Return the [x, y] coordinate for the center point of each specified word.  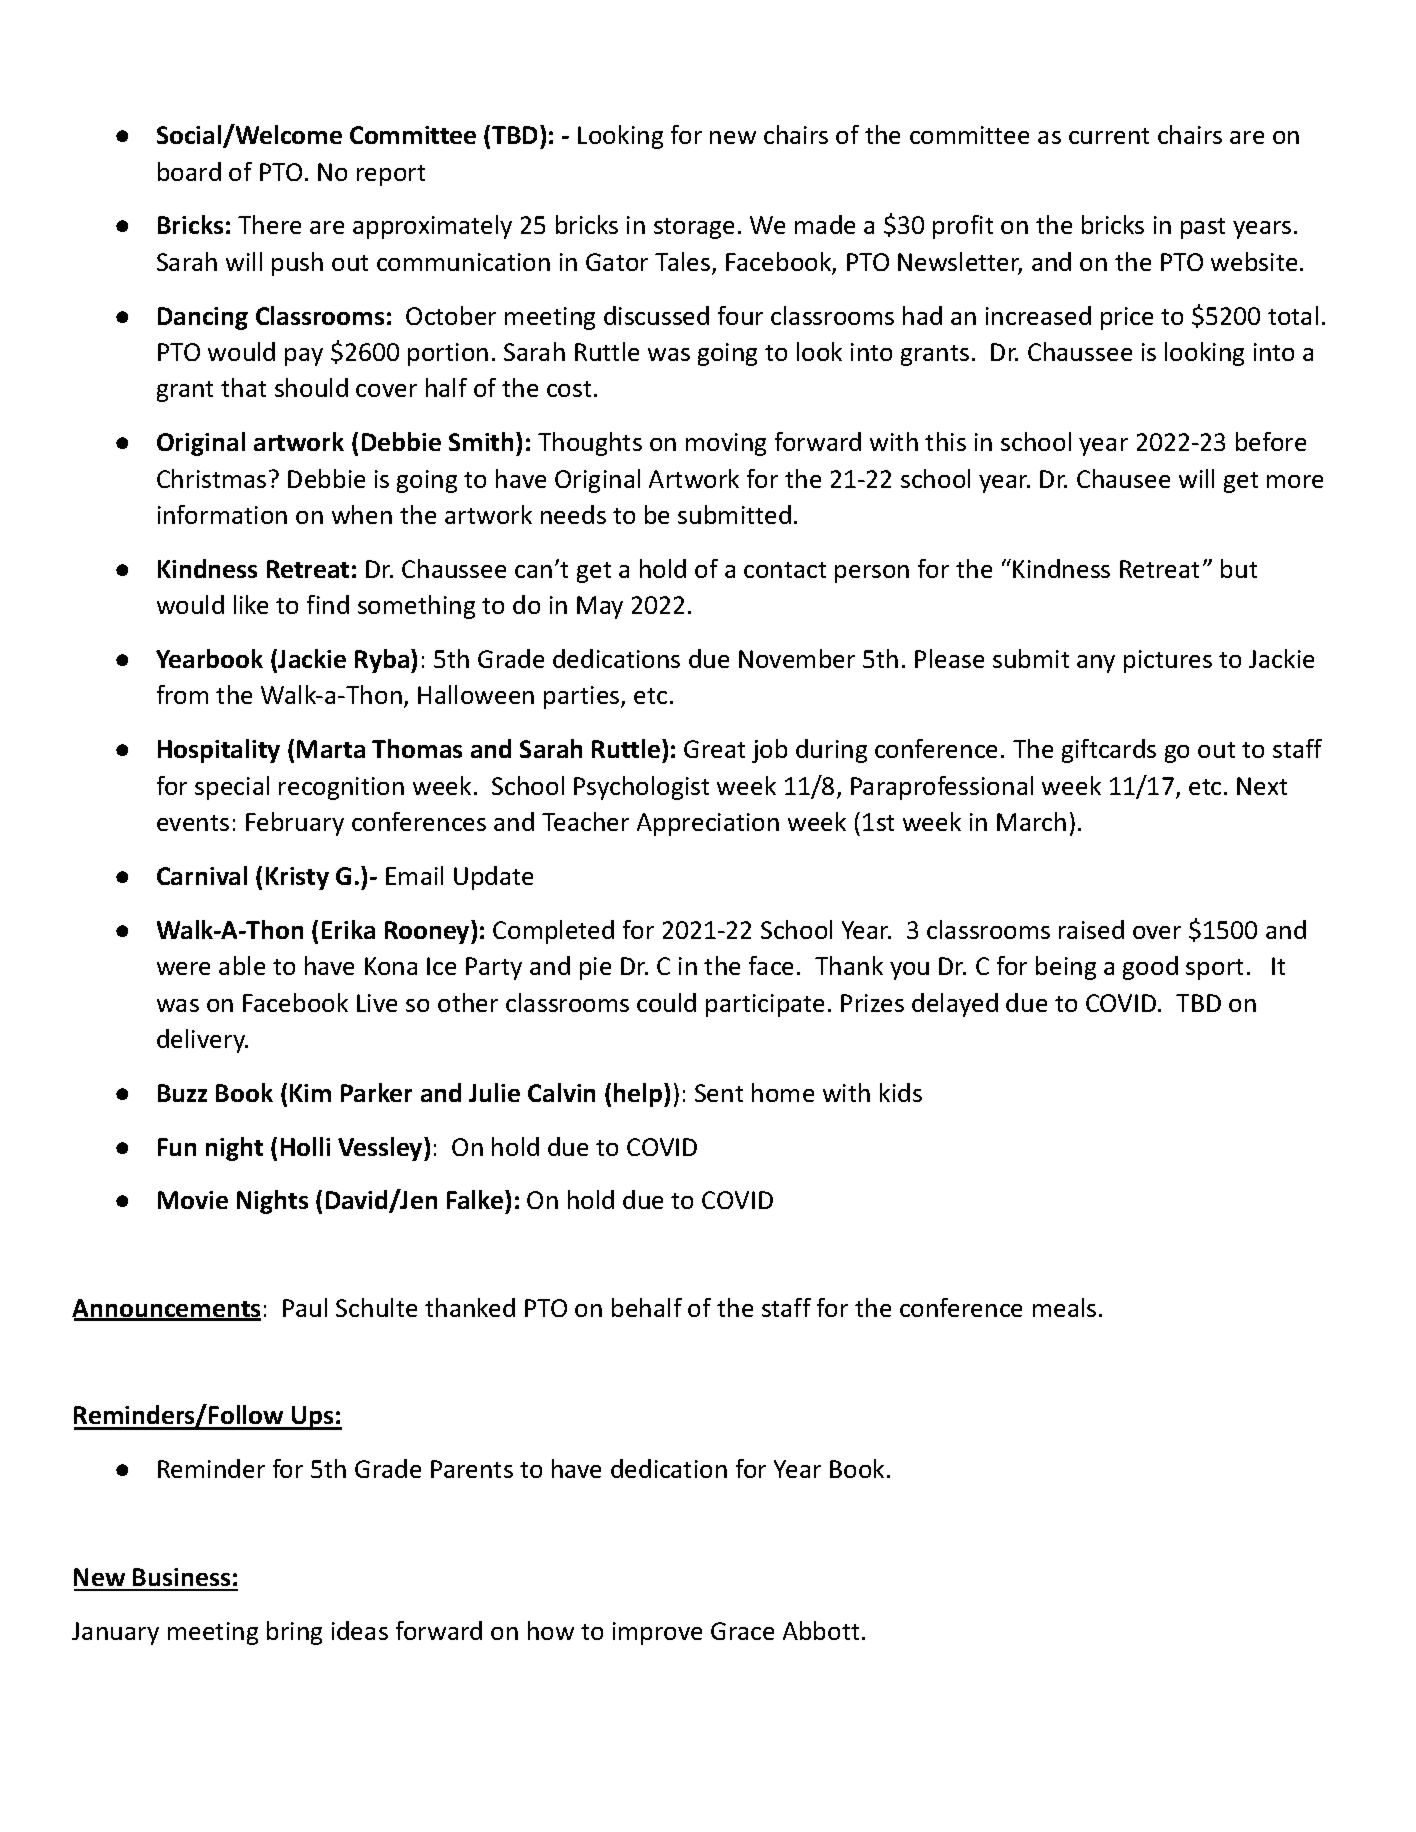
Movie [193, 1200]
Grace [742, 1631]
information [222, 514]
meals [1064, 1307]
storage [694, 228]
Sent [719, 1093]
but [1239, 568]
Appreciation [708, 824]
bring [294, 1633]
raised [1091, 929]
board [189, 171]
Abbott [821, 1630]
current [1109, 136]
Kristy [297, 878]
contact [785, 570]
